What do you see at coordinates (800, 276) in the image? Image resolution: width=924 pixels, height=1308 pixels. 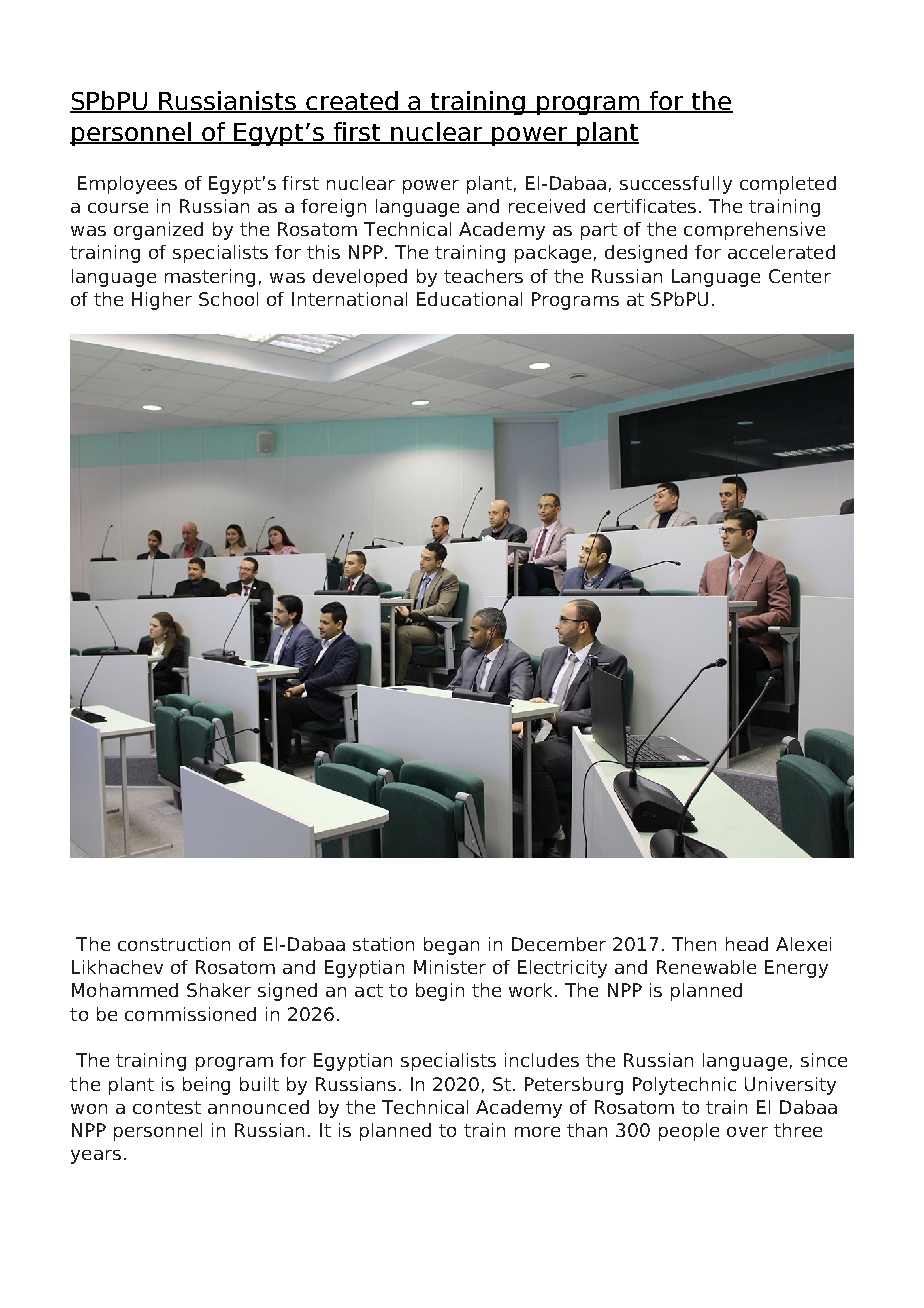 I see `Center` at bounding box center [800, 276].
